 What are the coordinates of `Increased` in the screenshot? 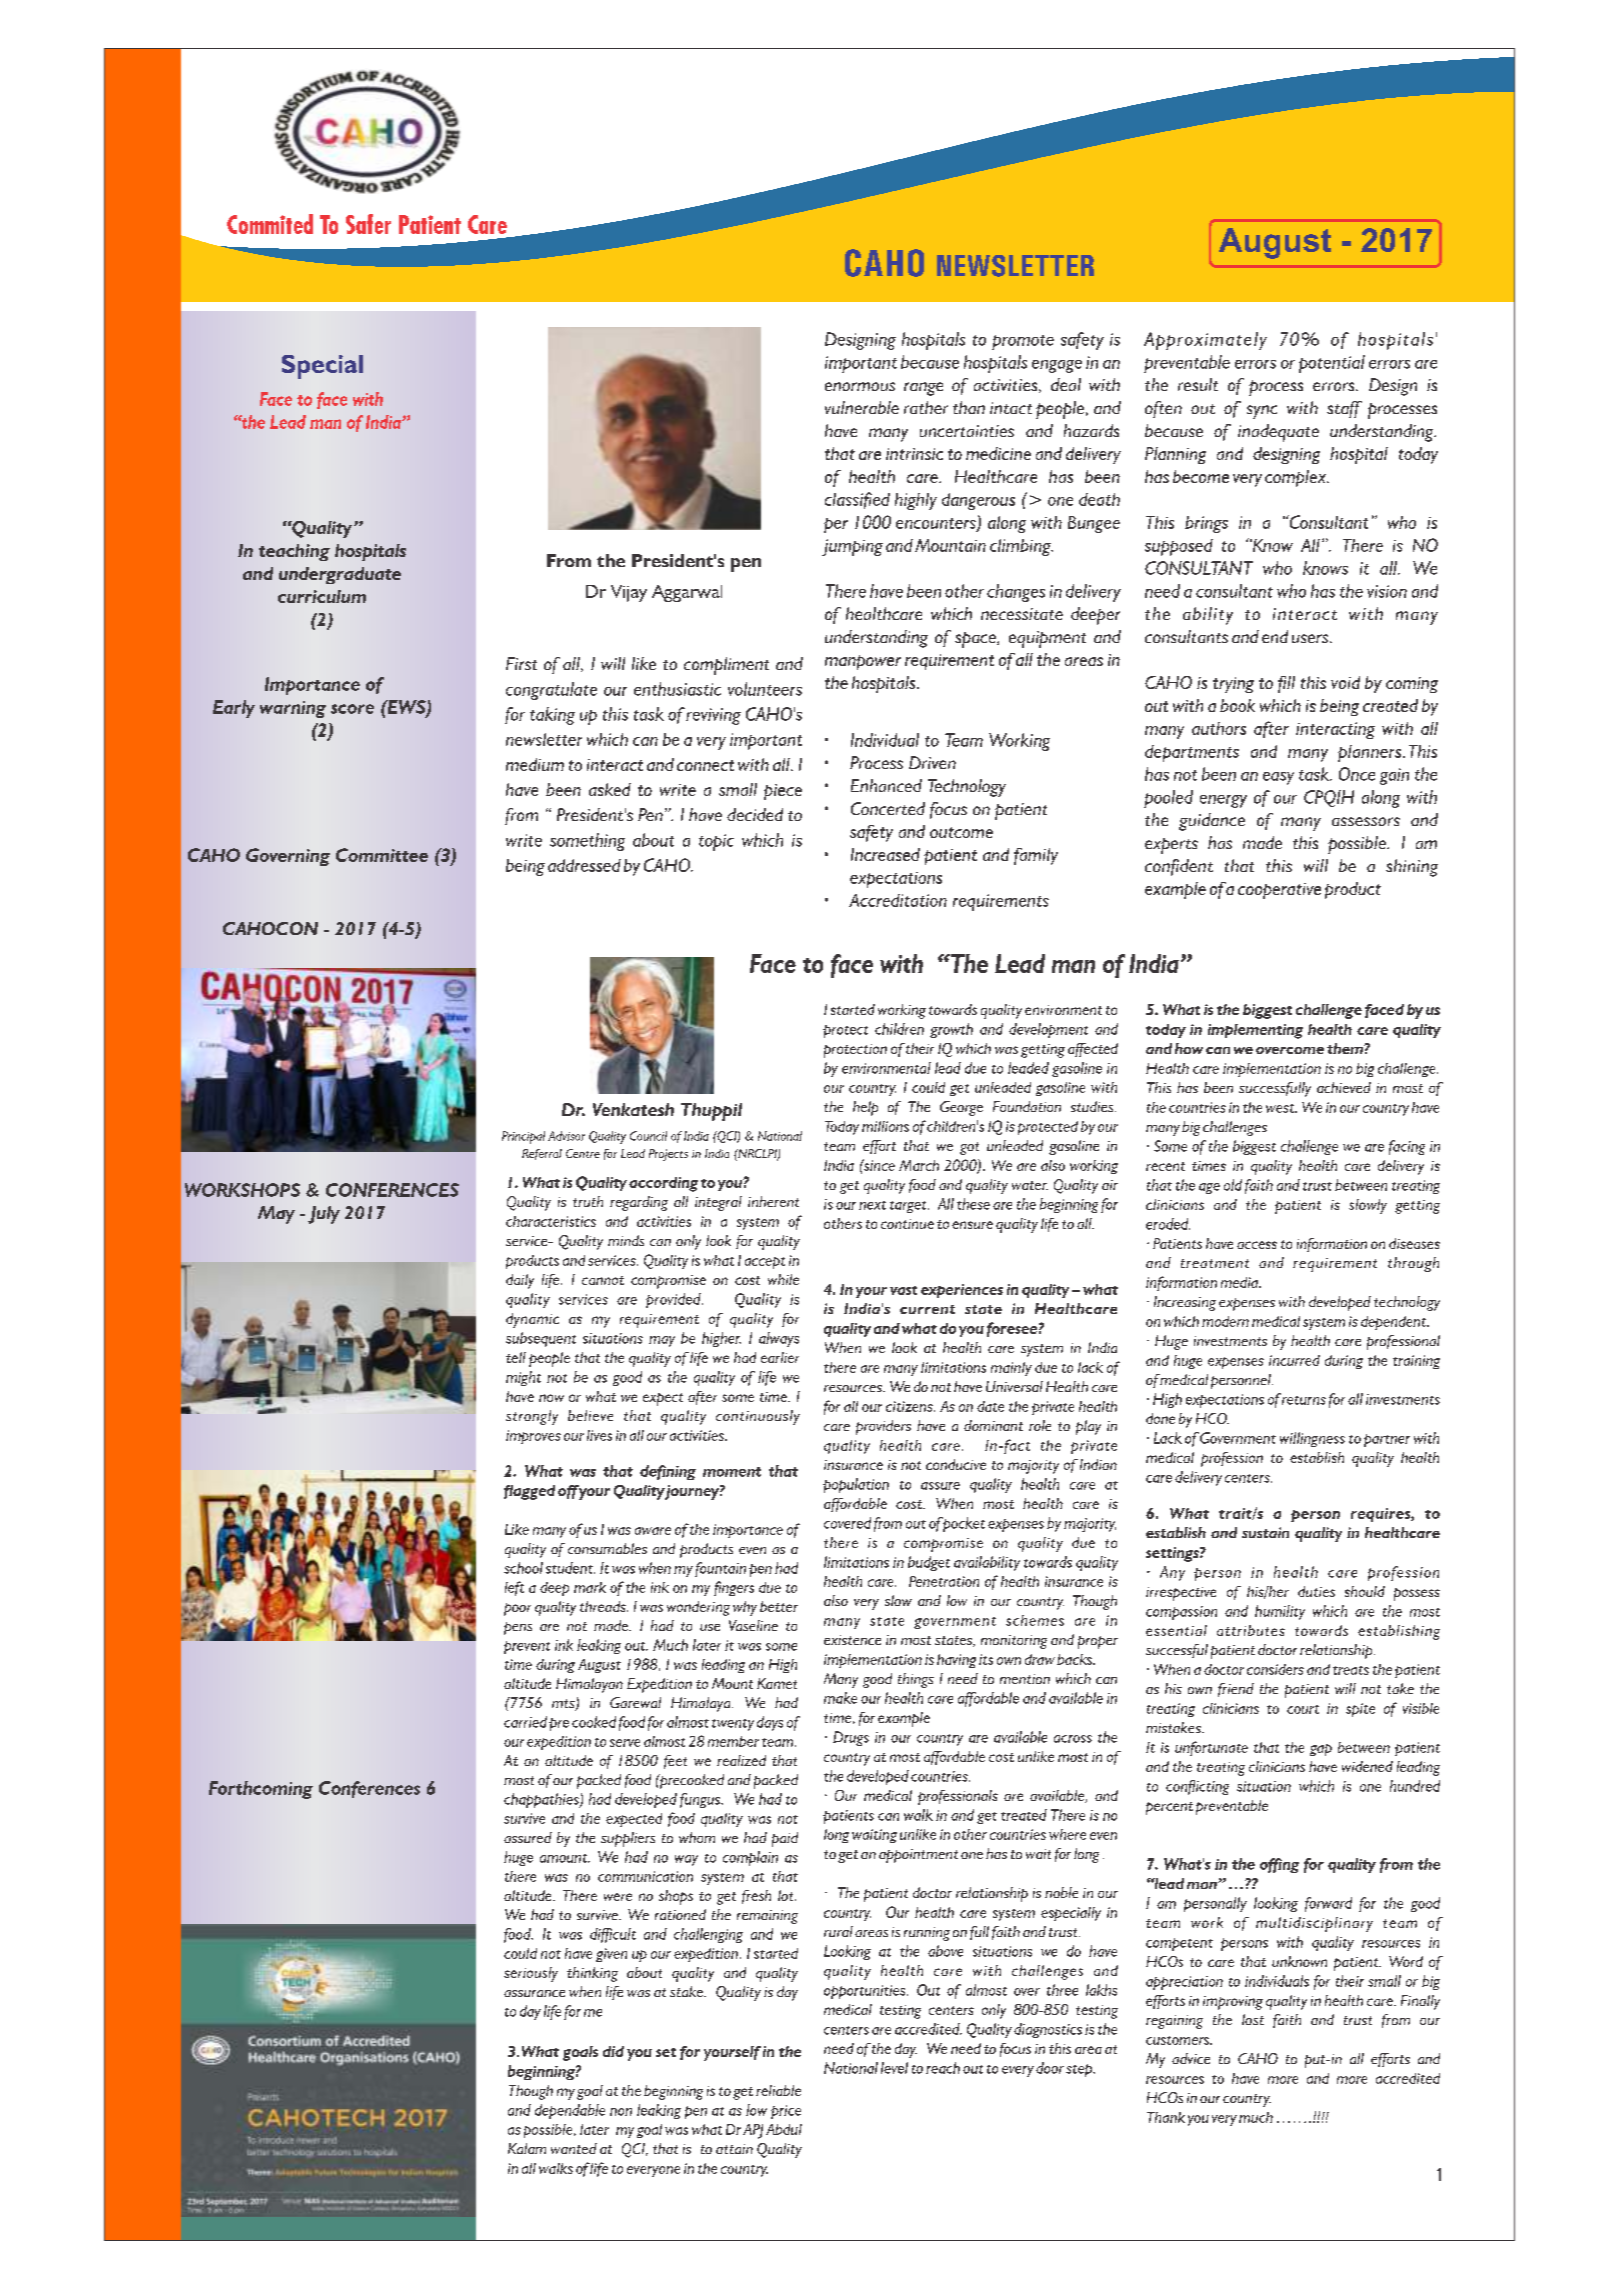 It's located at (885, 854).
